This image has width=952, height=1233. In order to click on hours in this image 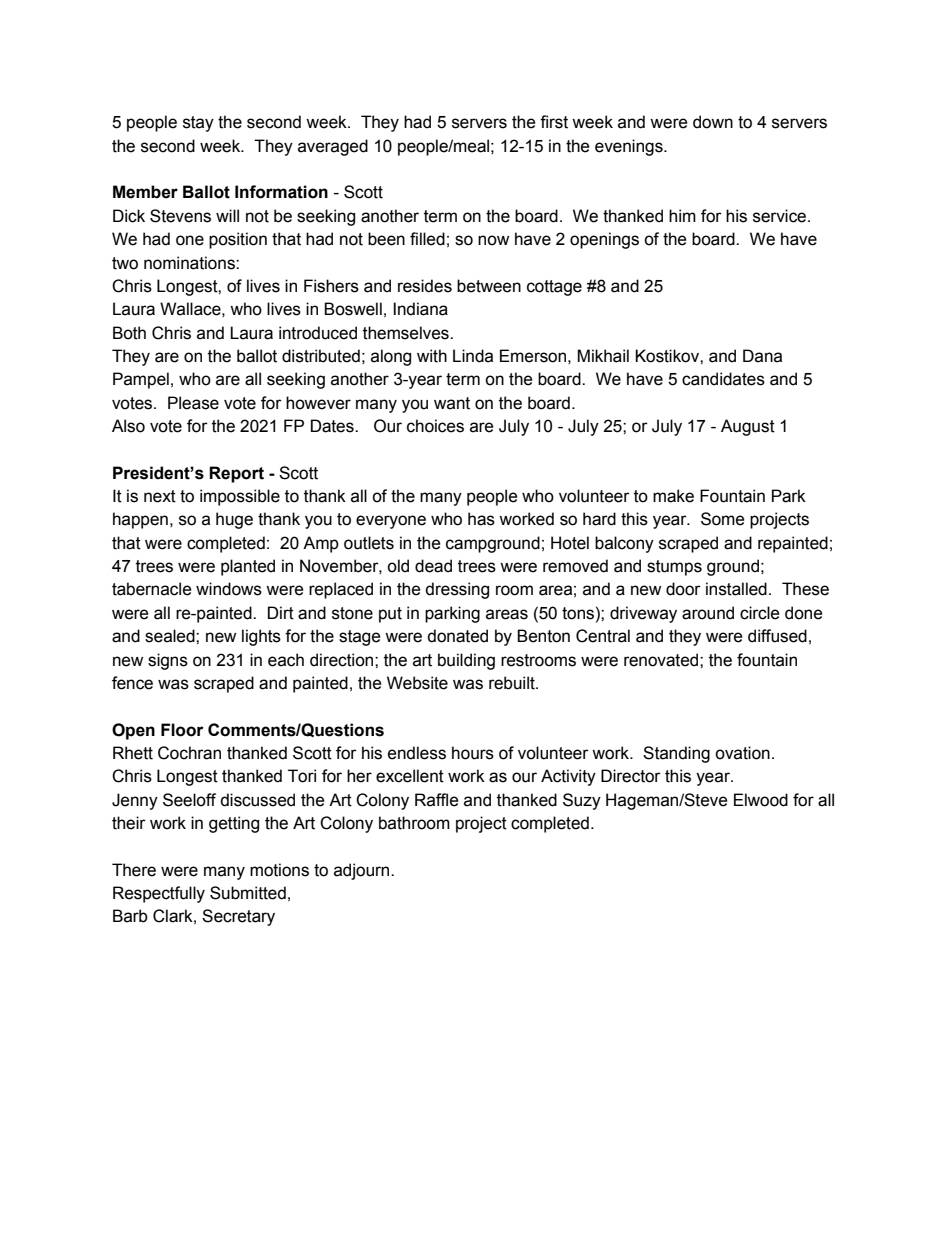, I will do `click(473, 753)`.
